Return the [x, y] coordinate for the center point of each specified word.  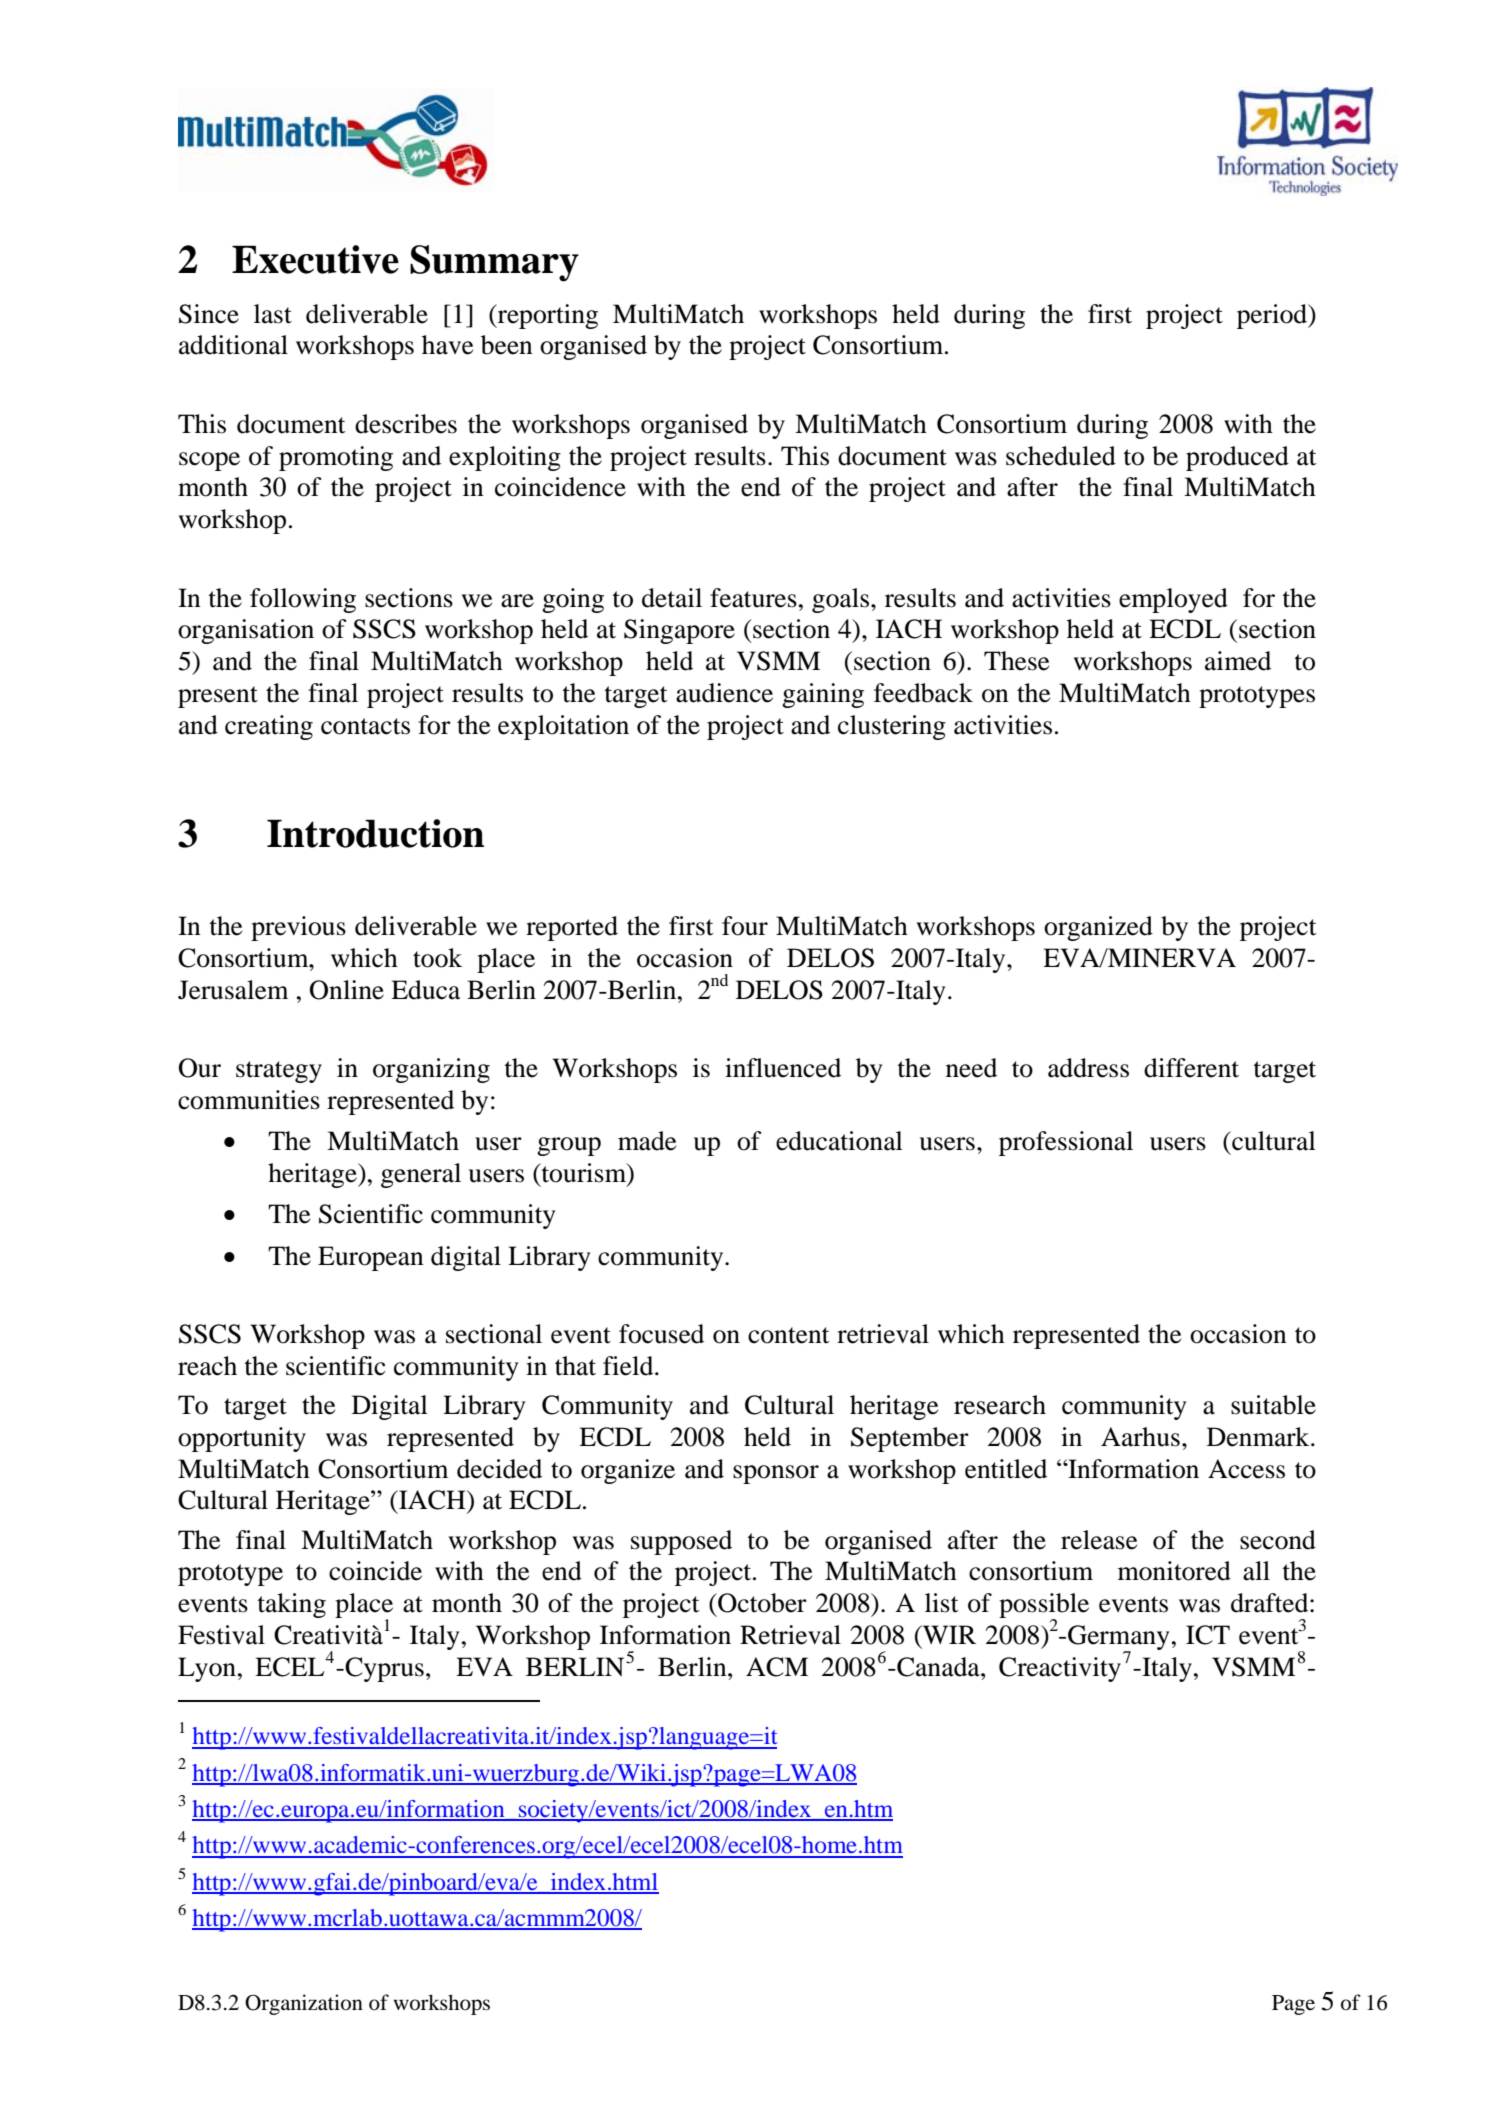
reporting [546, 316]
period [1273, 316]
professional [1066, 1143]
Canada [938, 1667]
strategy [279, 1072]
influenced [783, 1068]
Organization [304, 2004]
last [273, 314]
